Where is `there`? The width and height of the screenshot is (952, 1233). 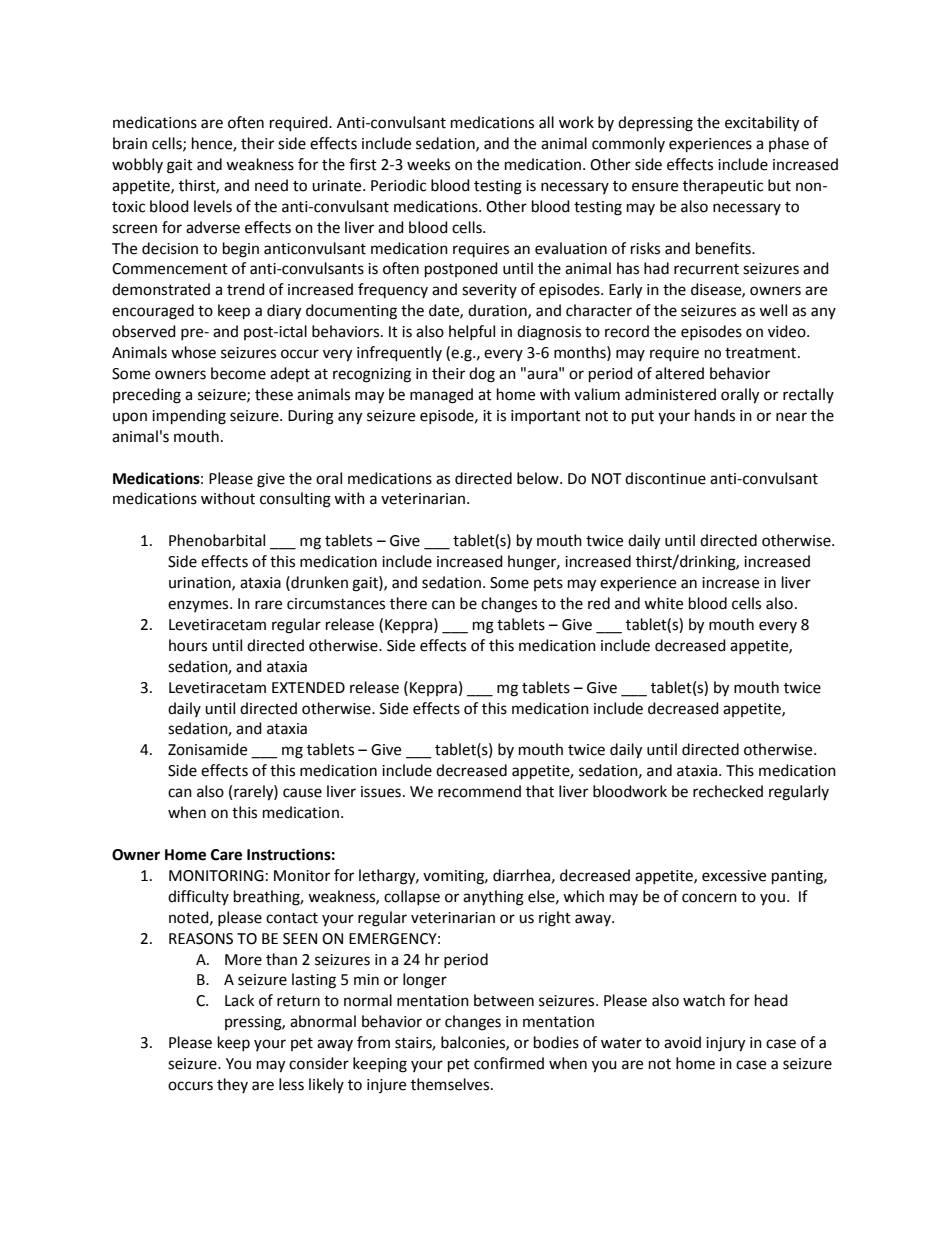 there is located at coordinates (408, 603).
